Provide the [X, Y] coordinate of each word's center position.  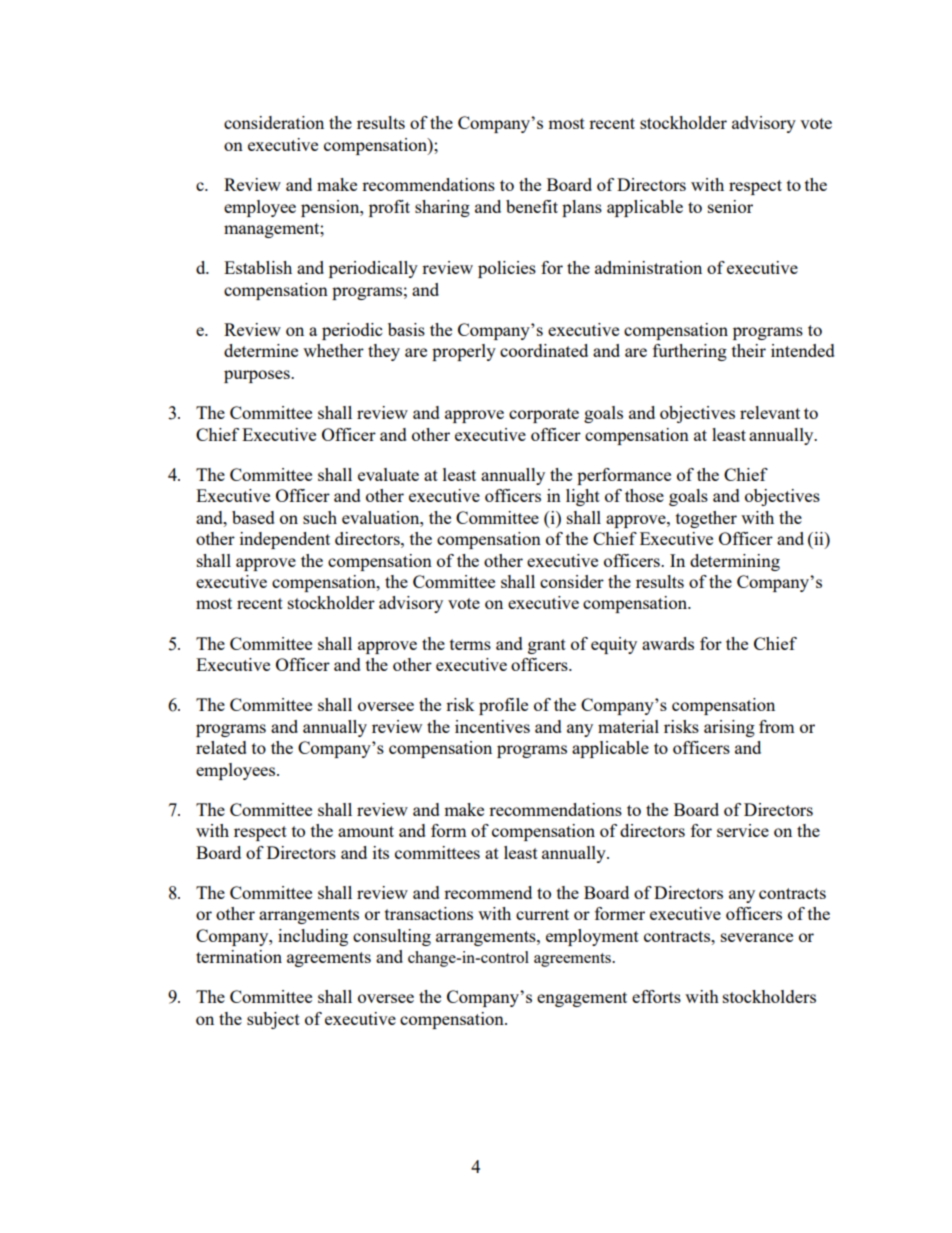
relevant [770, 412]
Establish [258, 267]
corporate [544, 415]
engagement [582, 999]
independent [285, 540]
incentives [492, 726]
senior [730, 206]
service [743, 830]
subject [273, 1020]
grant [547, 646]
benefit [532, 206]
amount [366, 831]
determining [735, 562]
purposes [258, 376]
